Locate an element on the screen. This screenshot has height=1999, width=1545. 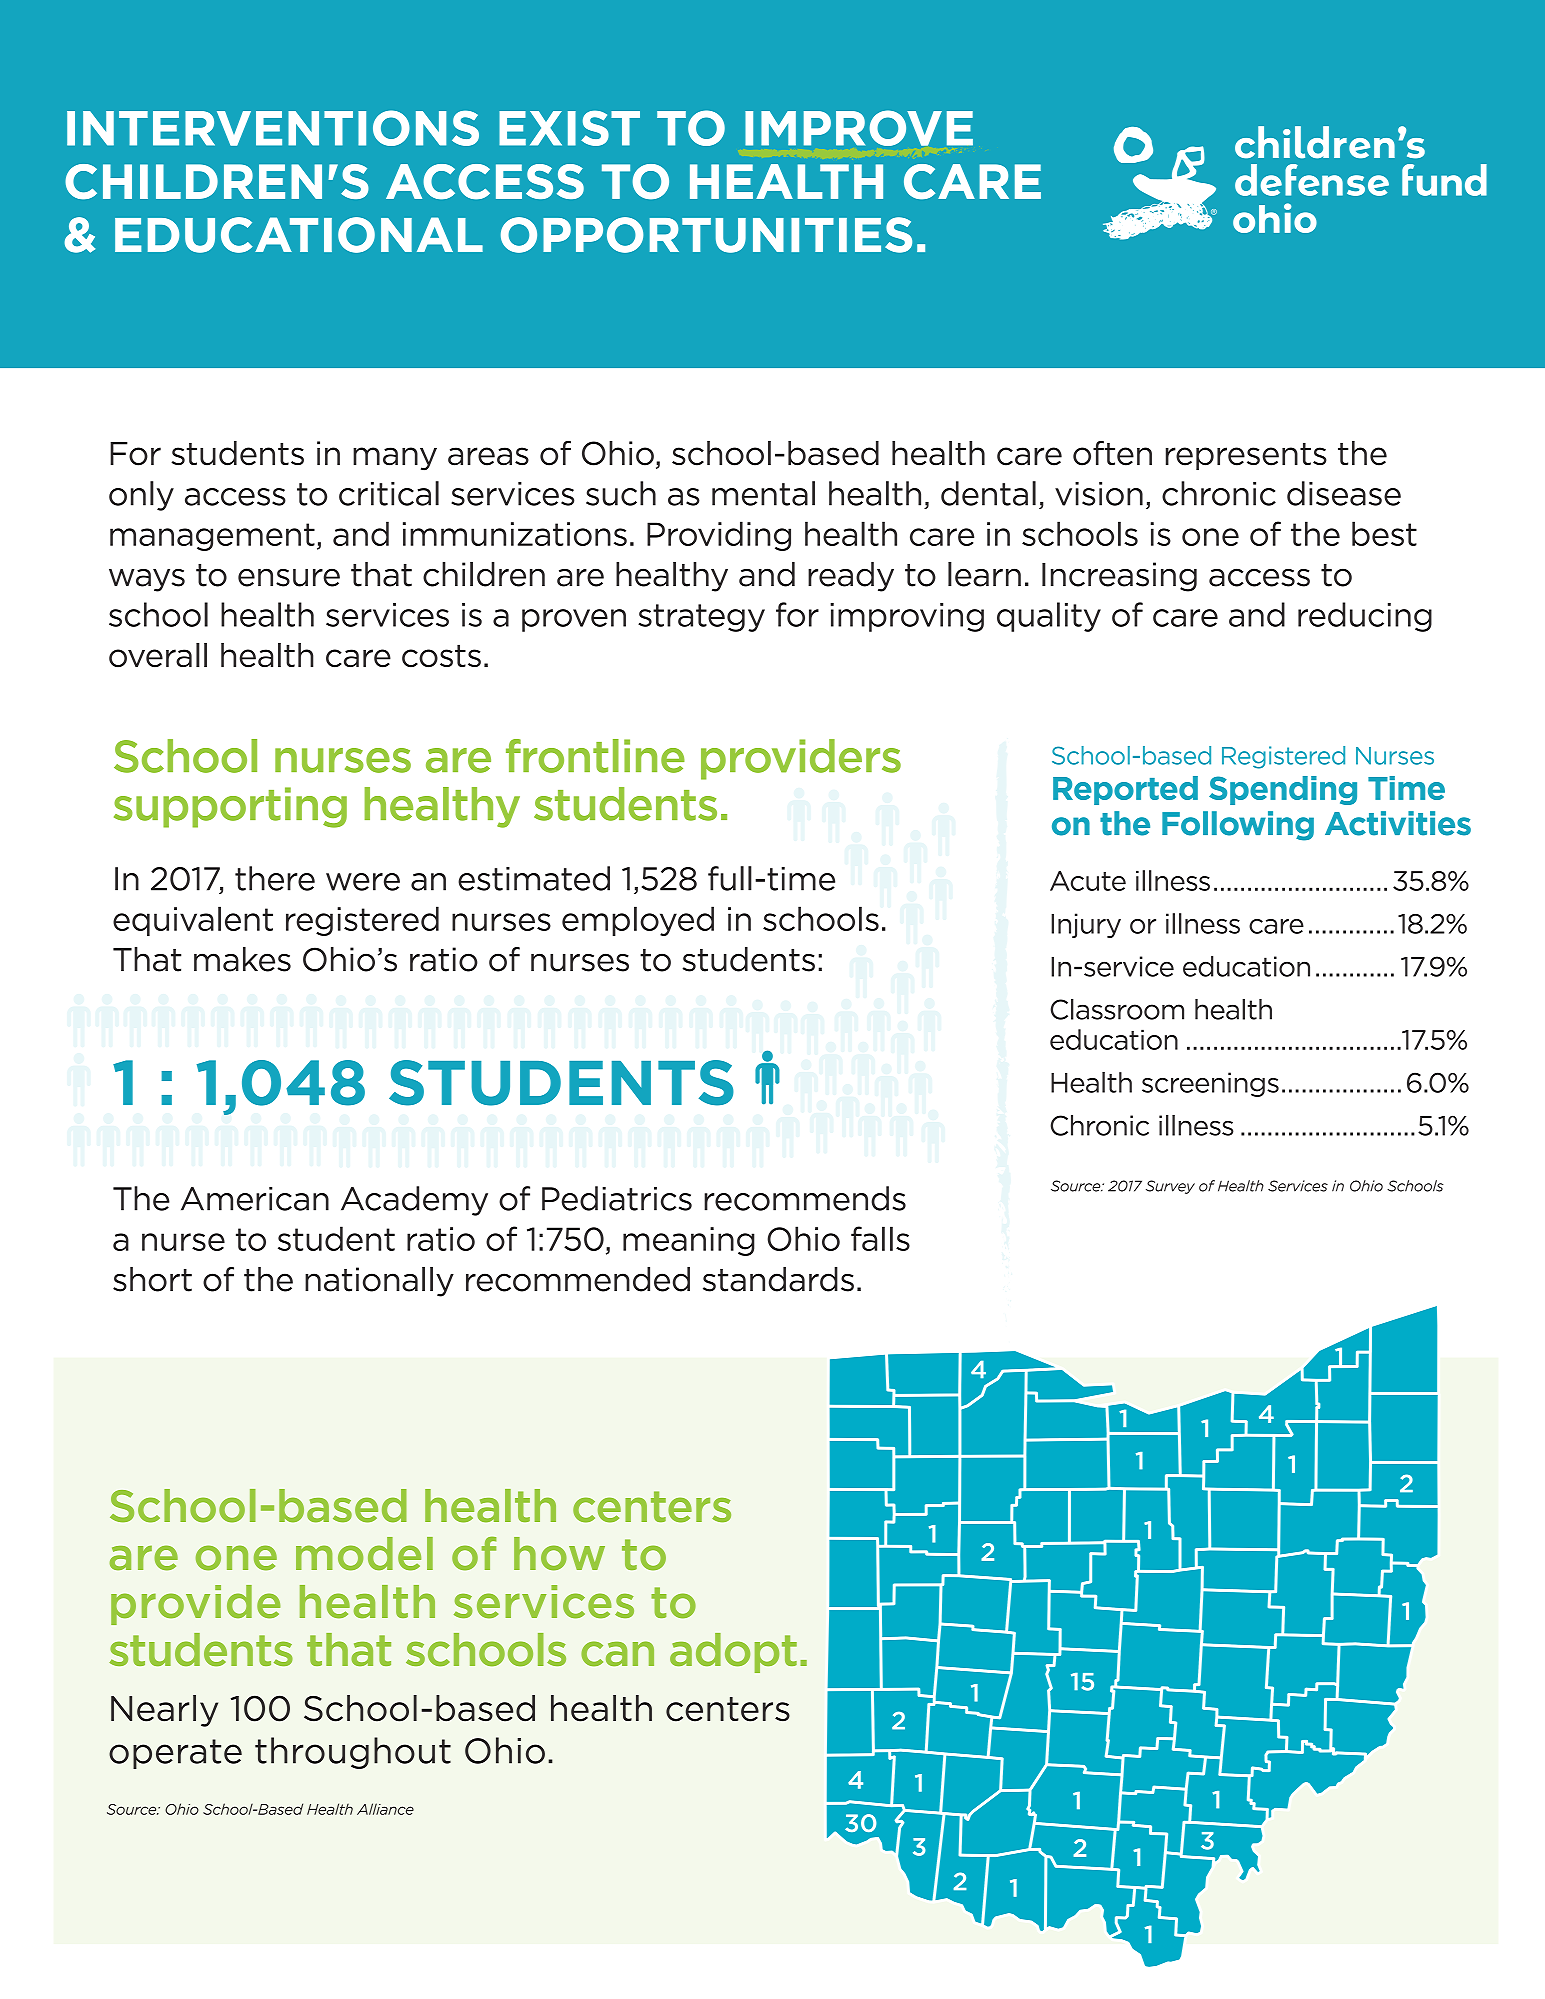
employed is located at coordinates (638, 921).
